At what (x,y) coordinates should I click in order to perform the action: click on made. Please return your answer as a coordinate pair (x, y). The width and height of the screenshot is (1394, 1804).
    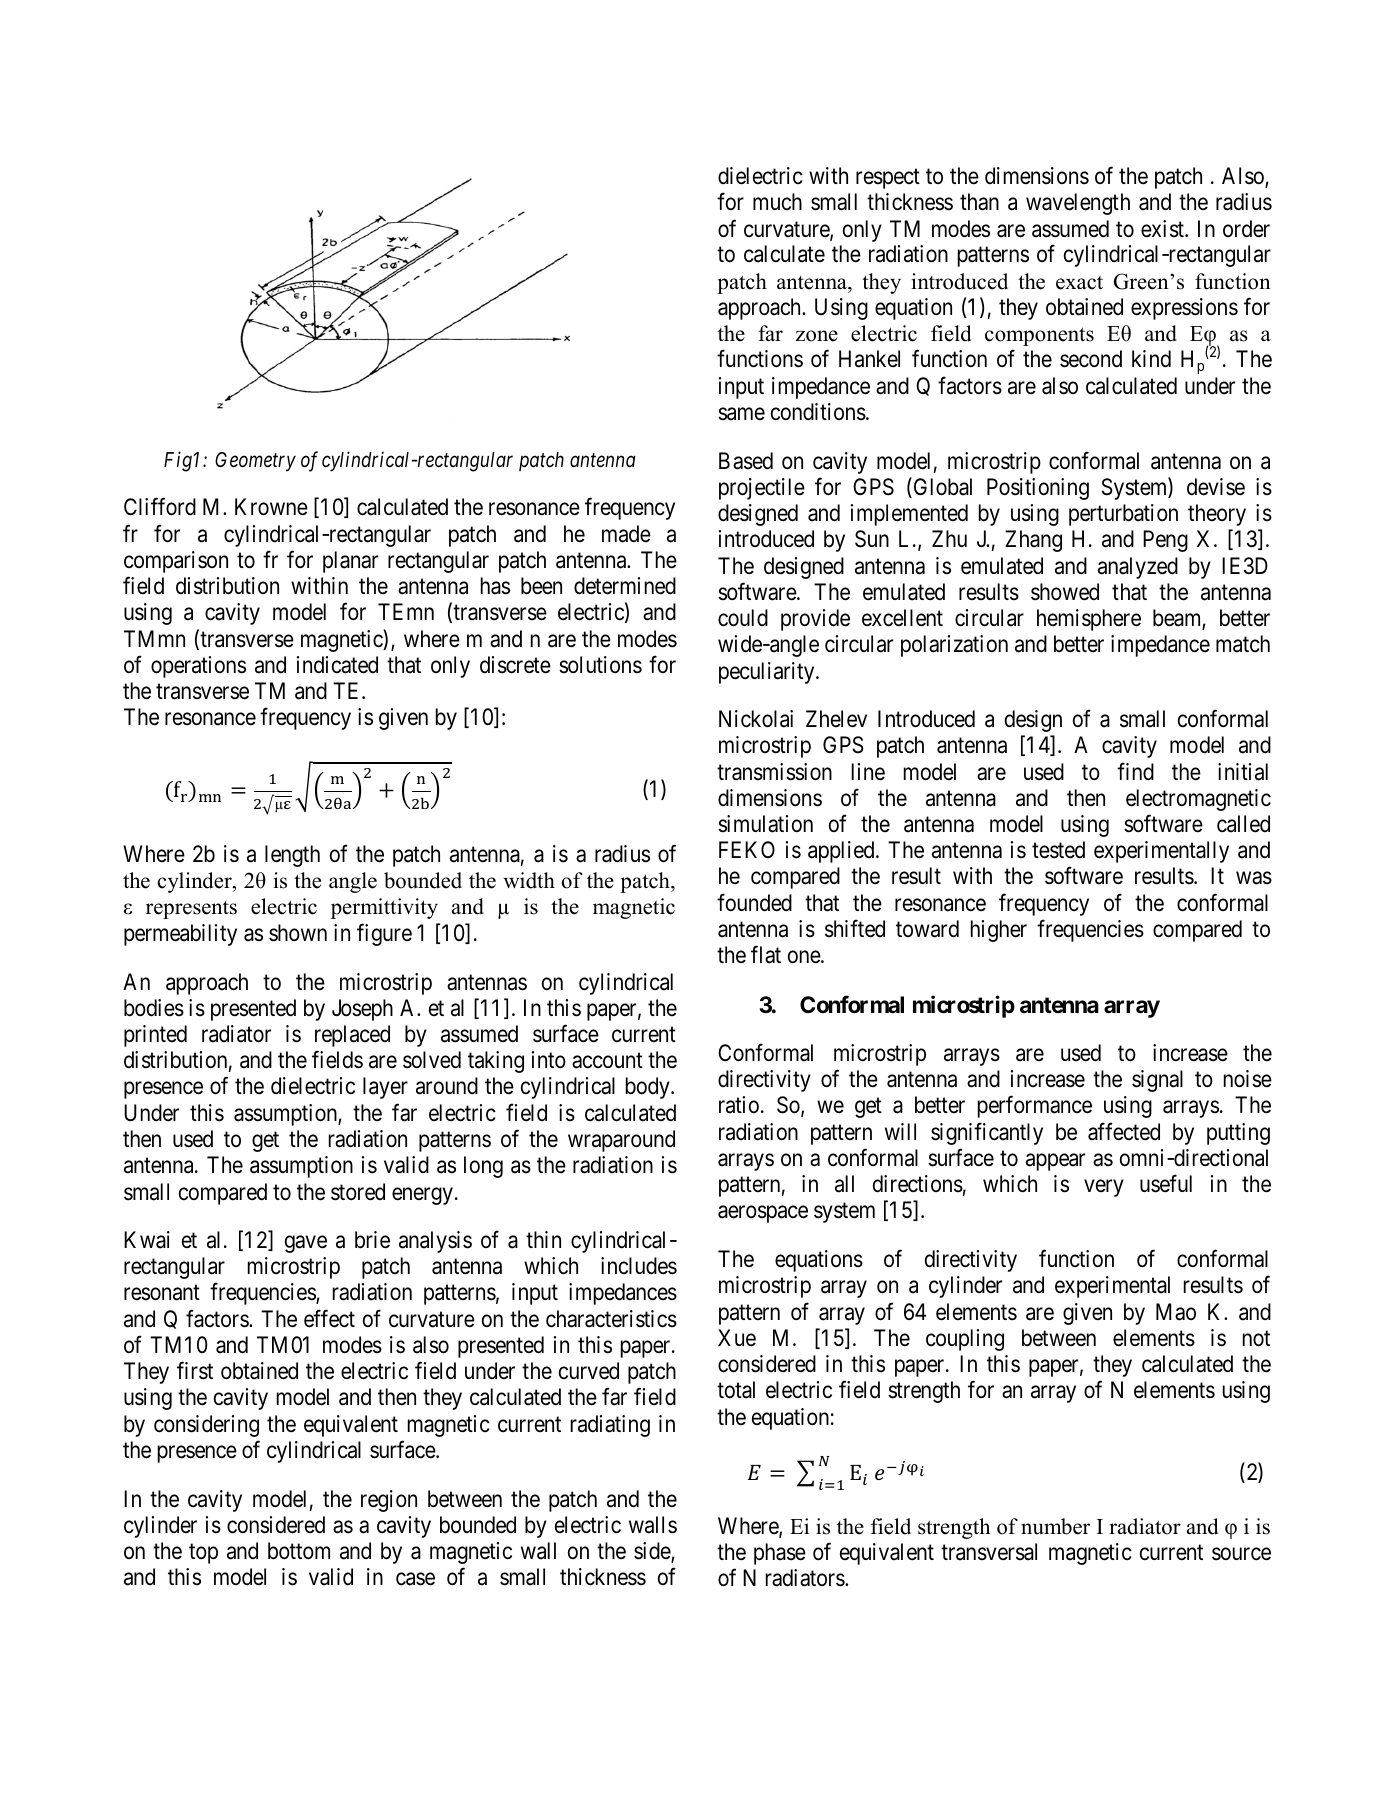
    Looking at the image, I should click on (626, 534).
